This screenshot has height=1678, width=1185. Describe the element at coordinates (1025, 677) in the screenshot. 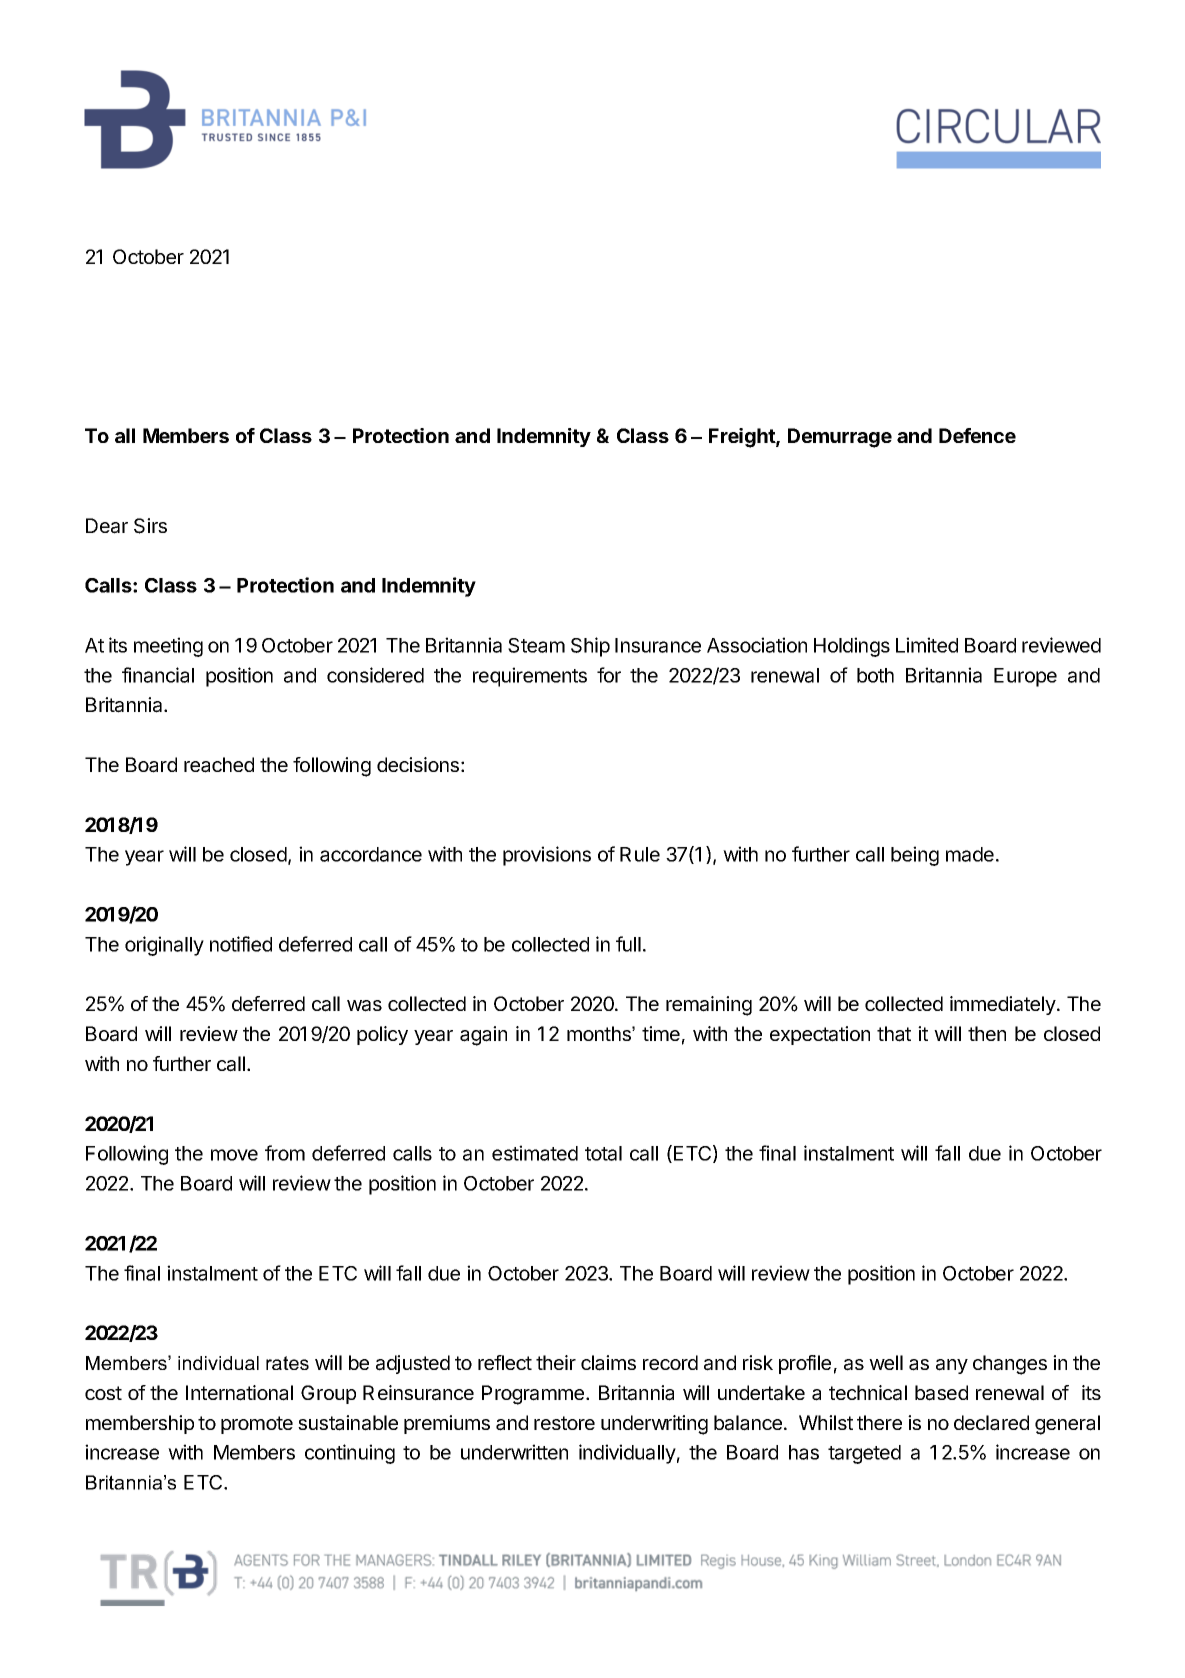

I see `Europe` at that location.
